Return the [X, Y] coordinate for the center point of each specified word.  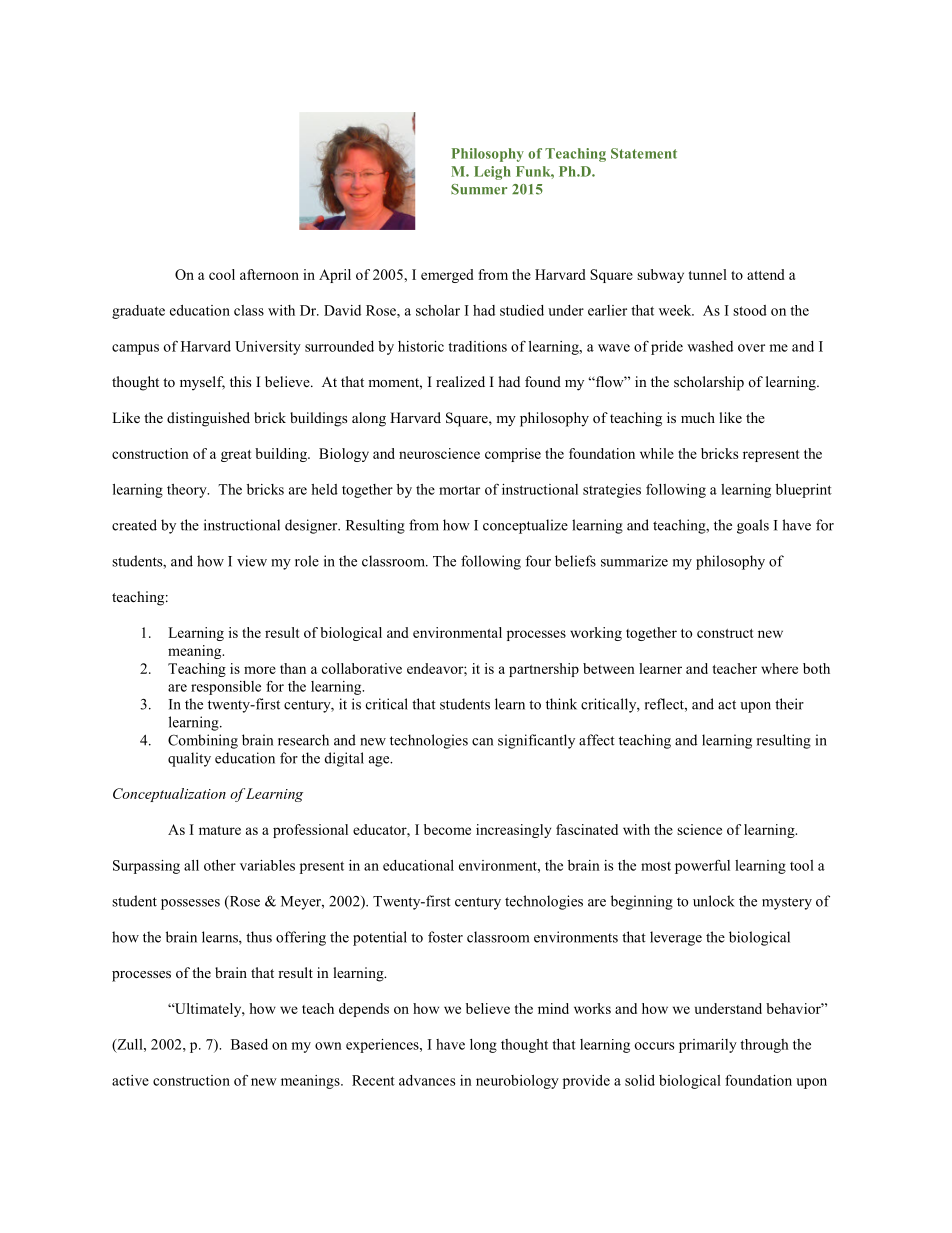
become [447, 829]
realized [460, 381]
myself [202, 383]
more [260, 670]
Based [249, 1044]
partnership [544, 670]
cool [222, 274]
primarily [708, 1046]
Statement [644, 153]
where [779, 668]
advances [427, 1080]
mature [220, 830]
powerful [702, 866]
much [698, 417]
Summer [479, 189]
